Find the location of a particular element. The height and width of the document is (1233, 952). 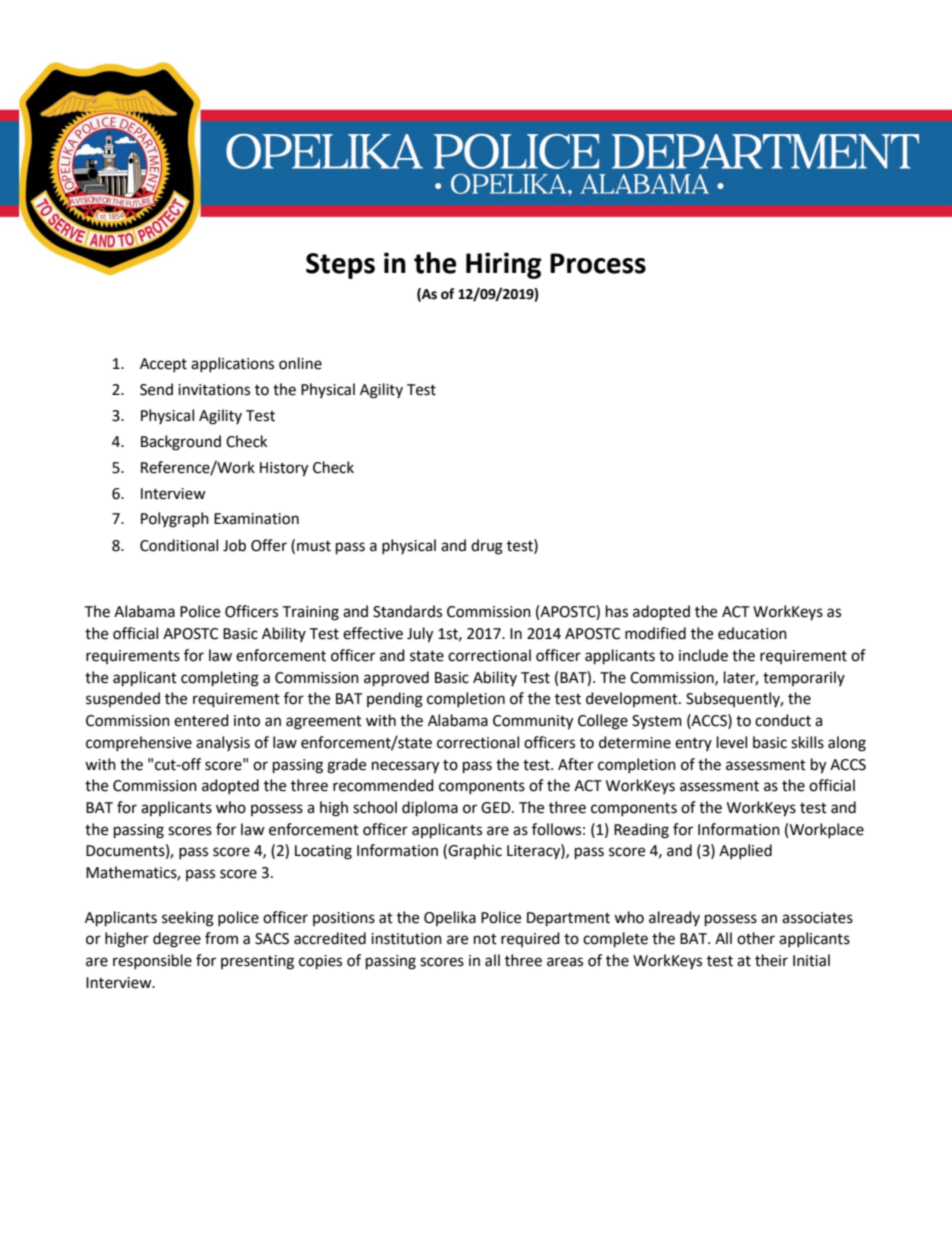

Hiring is located at coordinates (503, 265).
